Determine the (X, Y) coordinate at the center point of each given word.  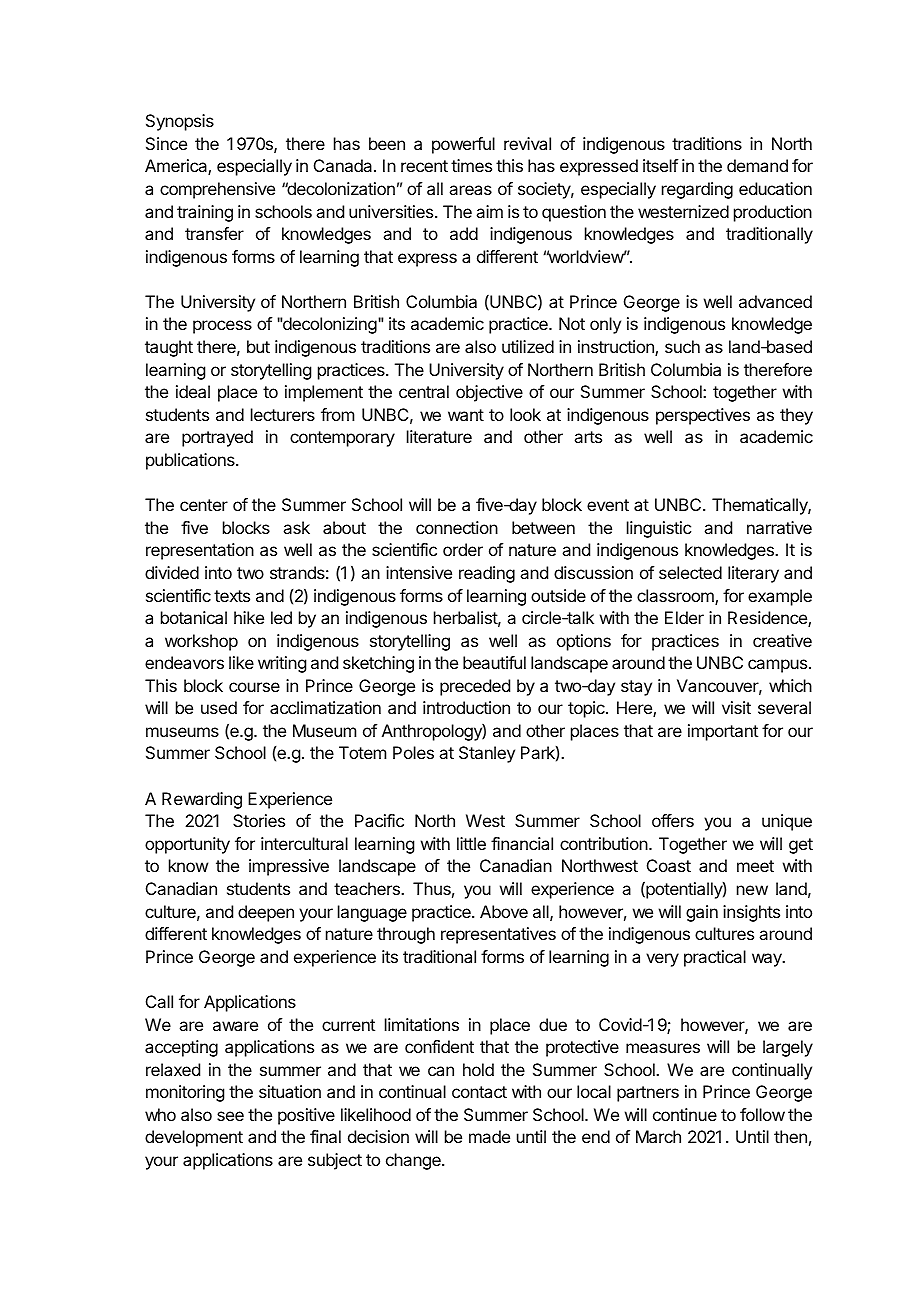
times (471, 165)
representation (200, 551)
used (219, 707)
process (222, 327)
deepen (266, 913)
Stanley (487, 754)
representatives (498, 935)
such (682, 346)
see (230, 1116)
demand (757, 165)
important (723, 732)
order (463, 549)
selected (690, 572)
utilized (528, 346)
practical (715, 958)
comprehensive (217, 190)
